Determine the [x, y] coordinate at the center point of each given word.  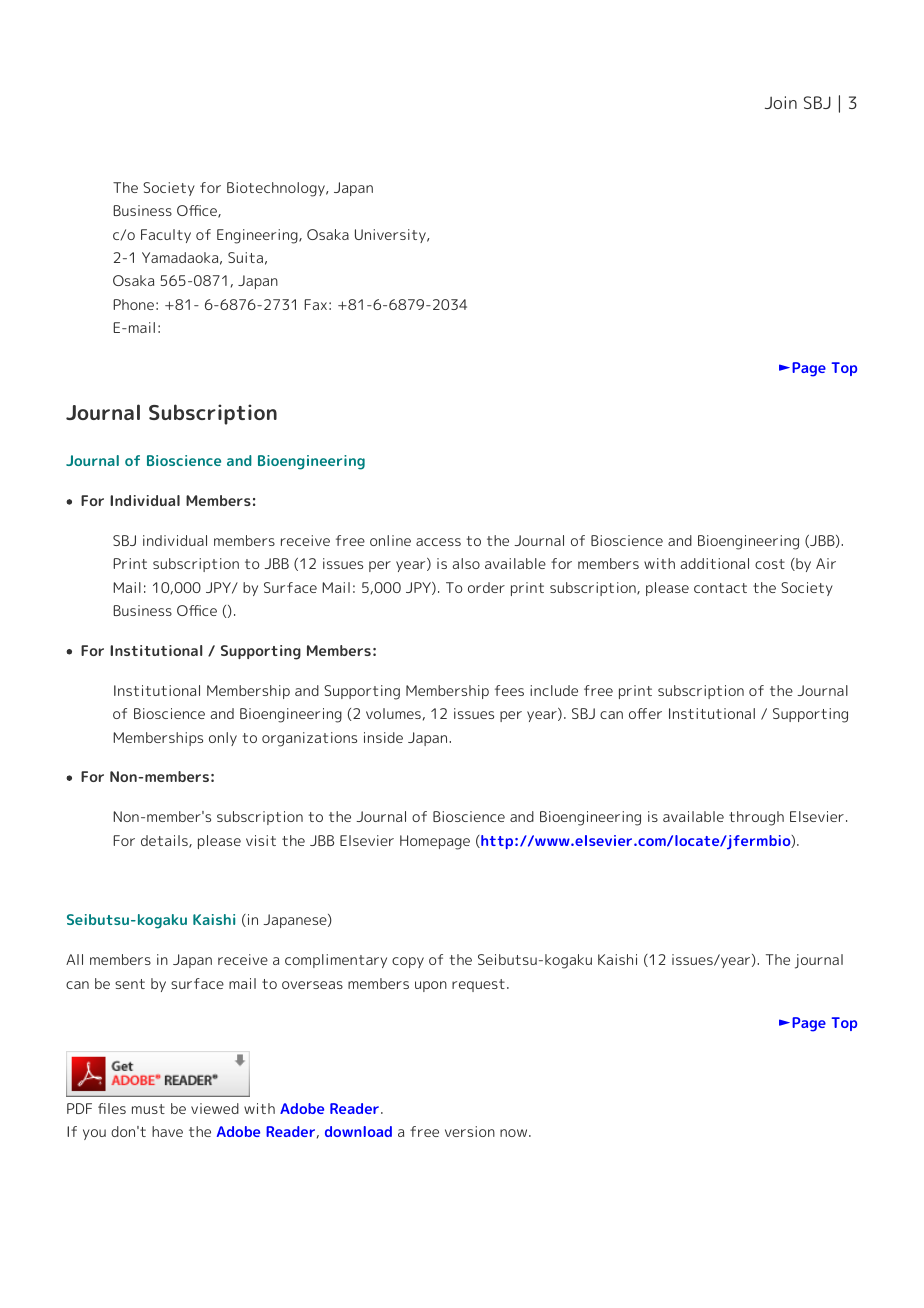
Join [781, 102]
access [438, 542]
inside [383, 737]
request [478, 985]
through [756, 818]
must [148, 1109]
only [223, 739]
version [470, 1131]
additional [715, 563]
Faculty [166, 236]
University [391, 236]
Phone [133, 304]
